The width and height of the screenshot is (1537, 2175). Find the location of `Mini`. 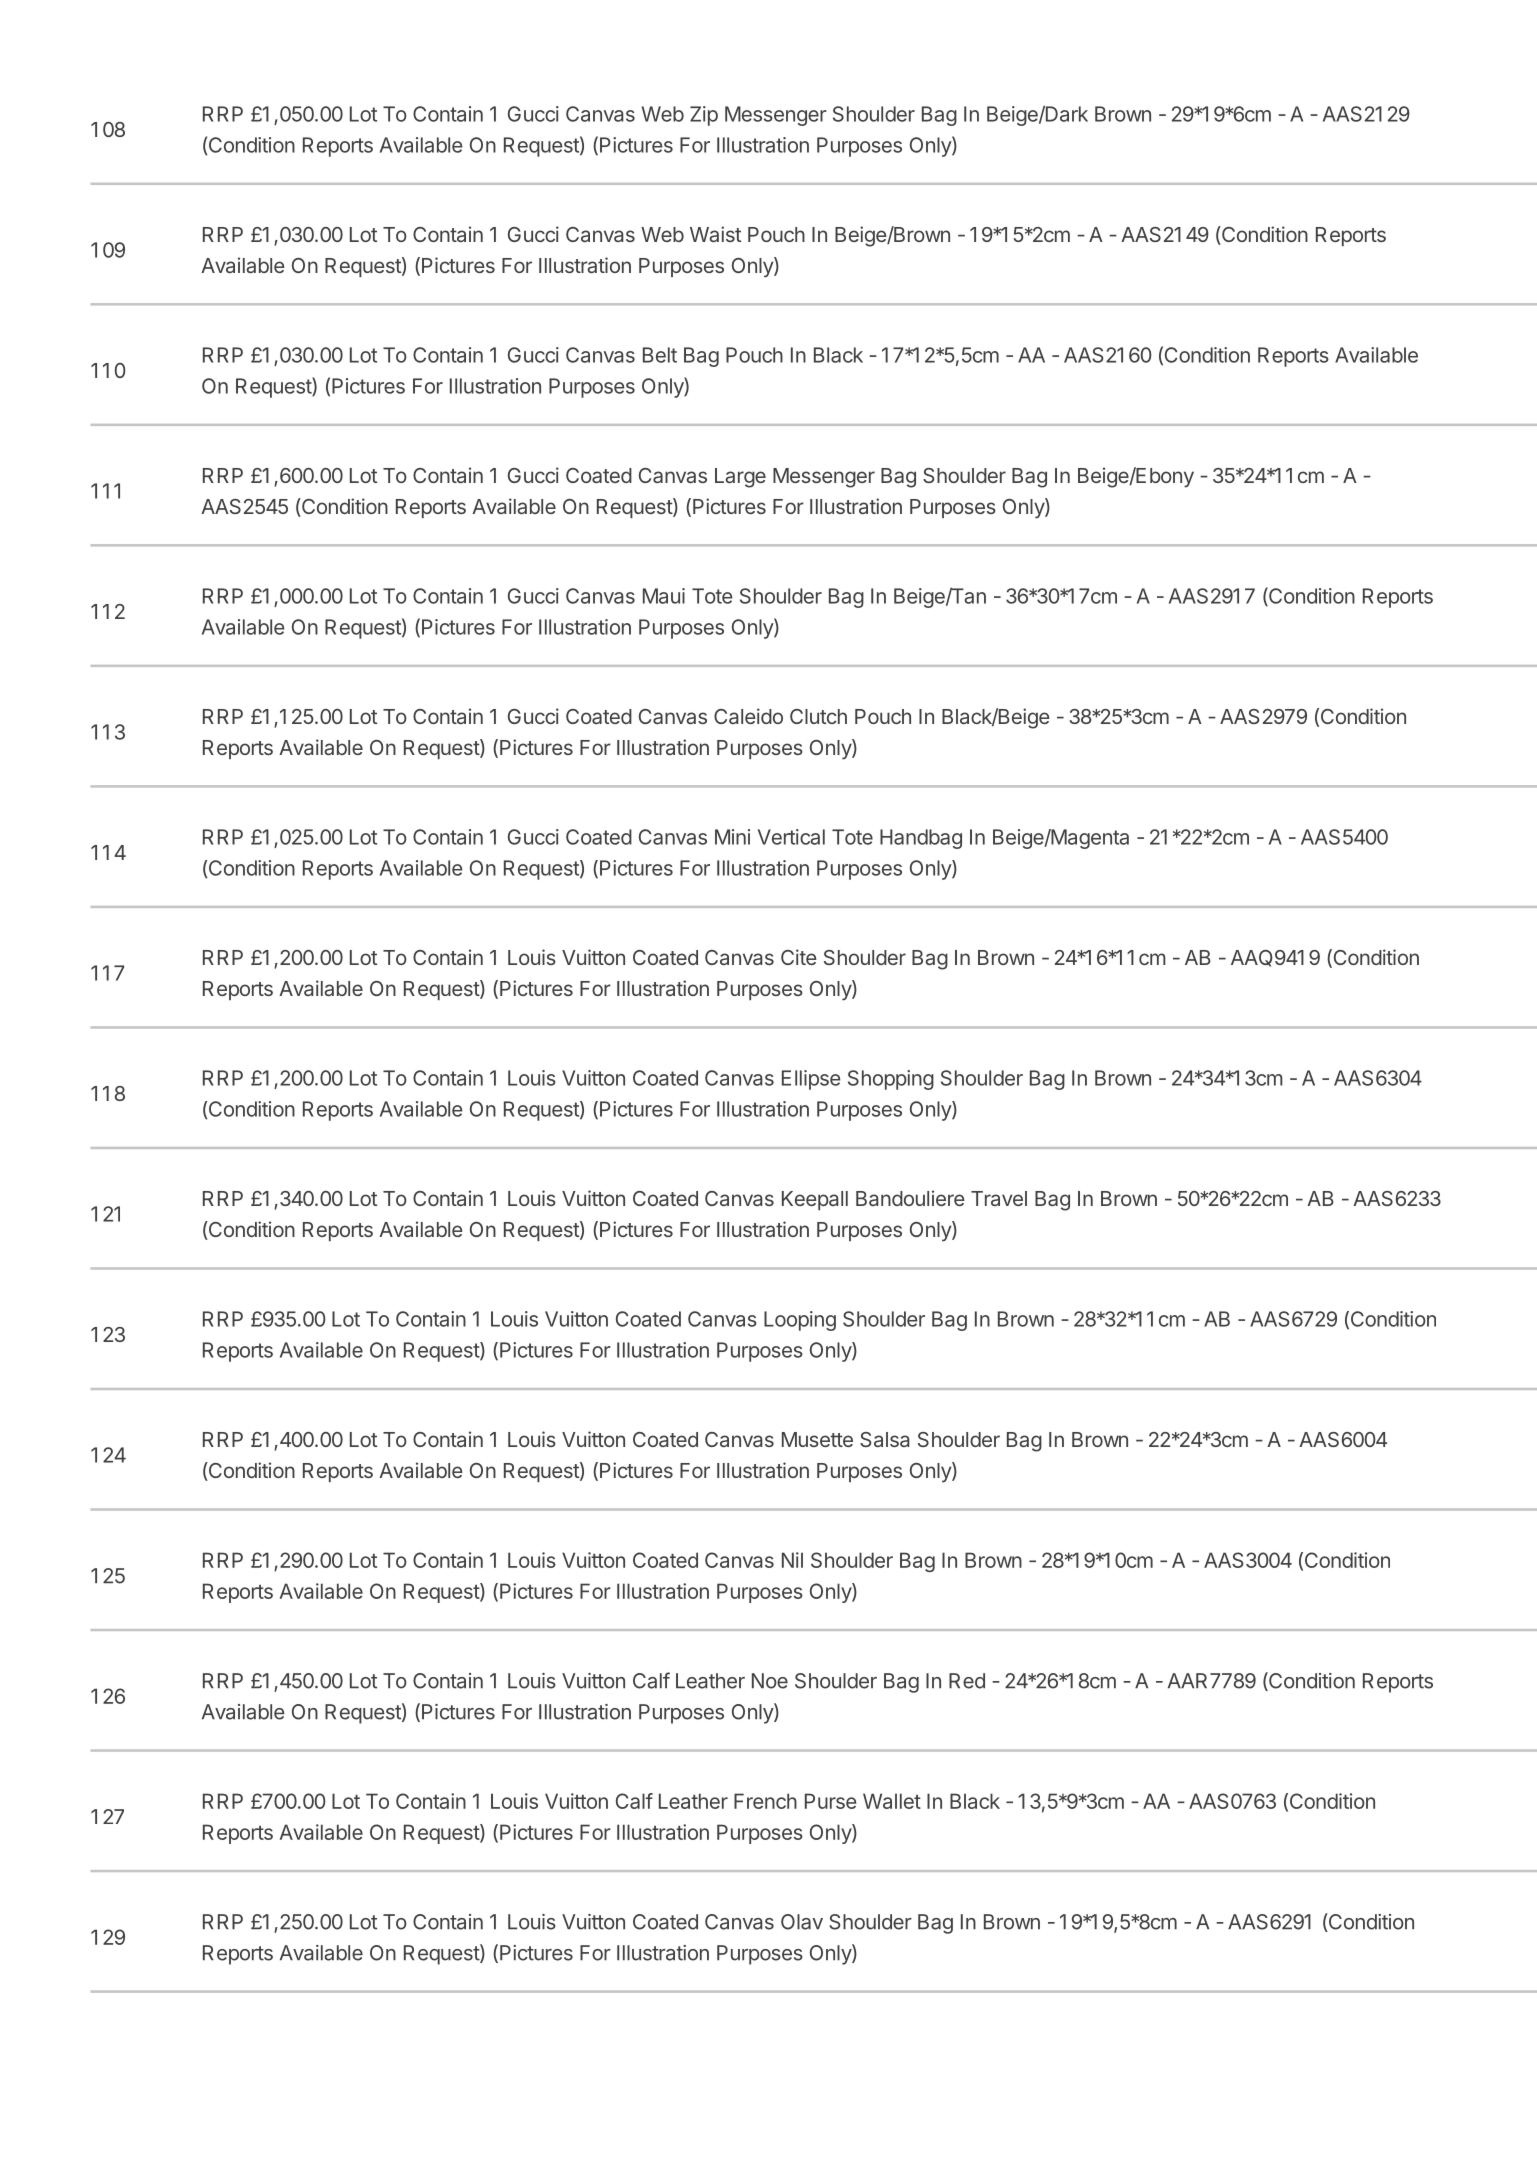

Mini is located at coordinates (732, 837).
